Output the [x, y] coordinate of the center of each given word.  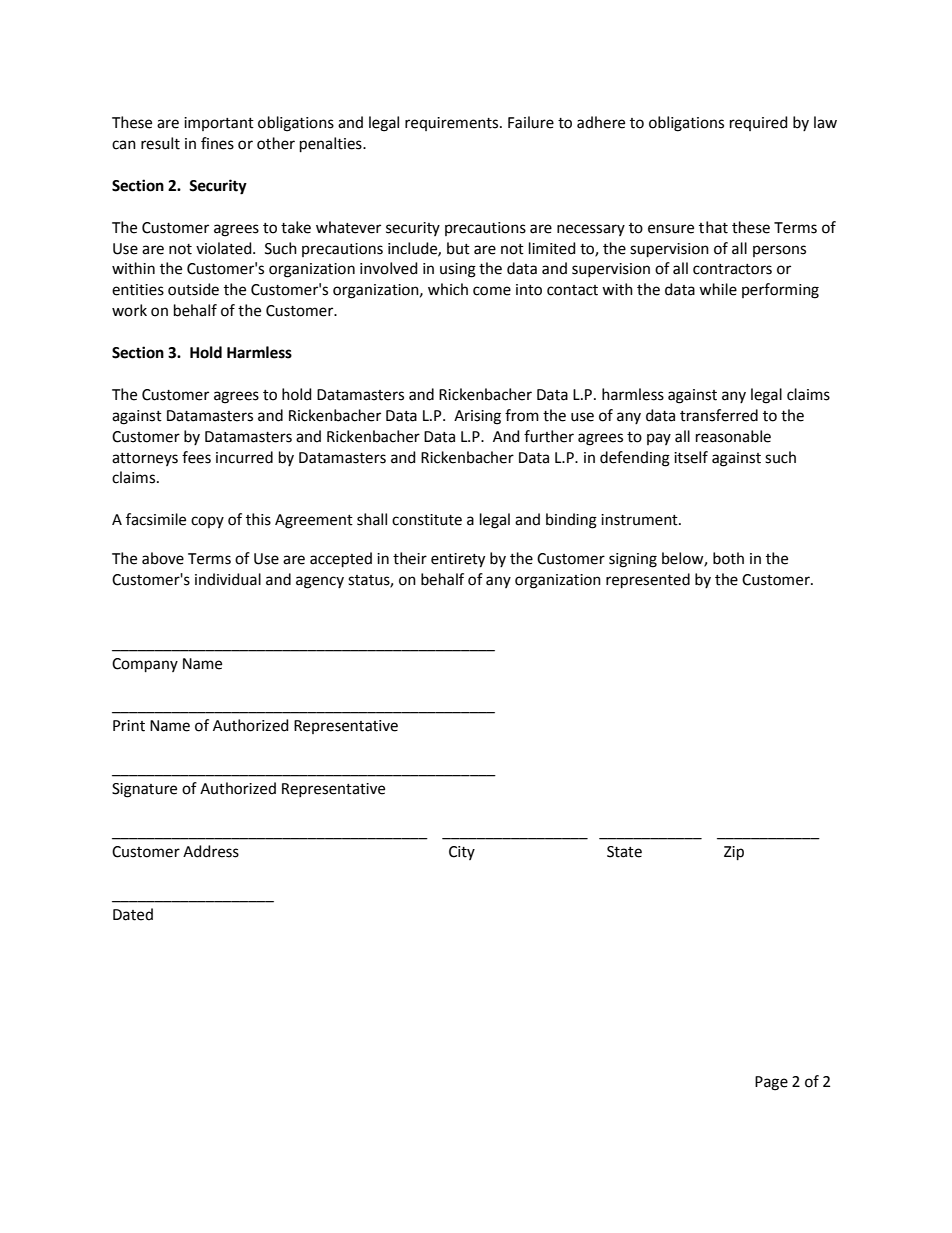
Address [211, 851]
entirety [458, 560]
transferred [719, 415]
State [624, 852]
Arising [477, 417]
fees [196, 457]
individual [228, 579]
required [759, 123]
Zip [734, 853]
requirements [453, 124]
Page [771, 1083]
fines [217, 143]
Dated [133, 914]
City [462, 853]
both [728, 558]
